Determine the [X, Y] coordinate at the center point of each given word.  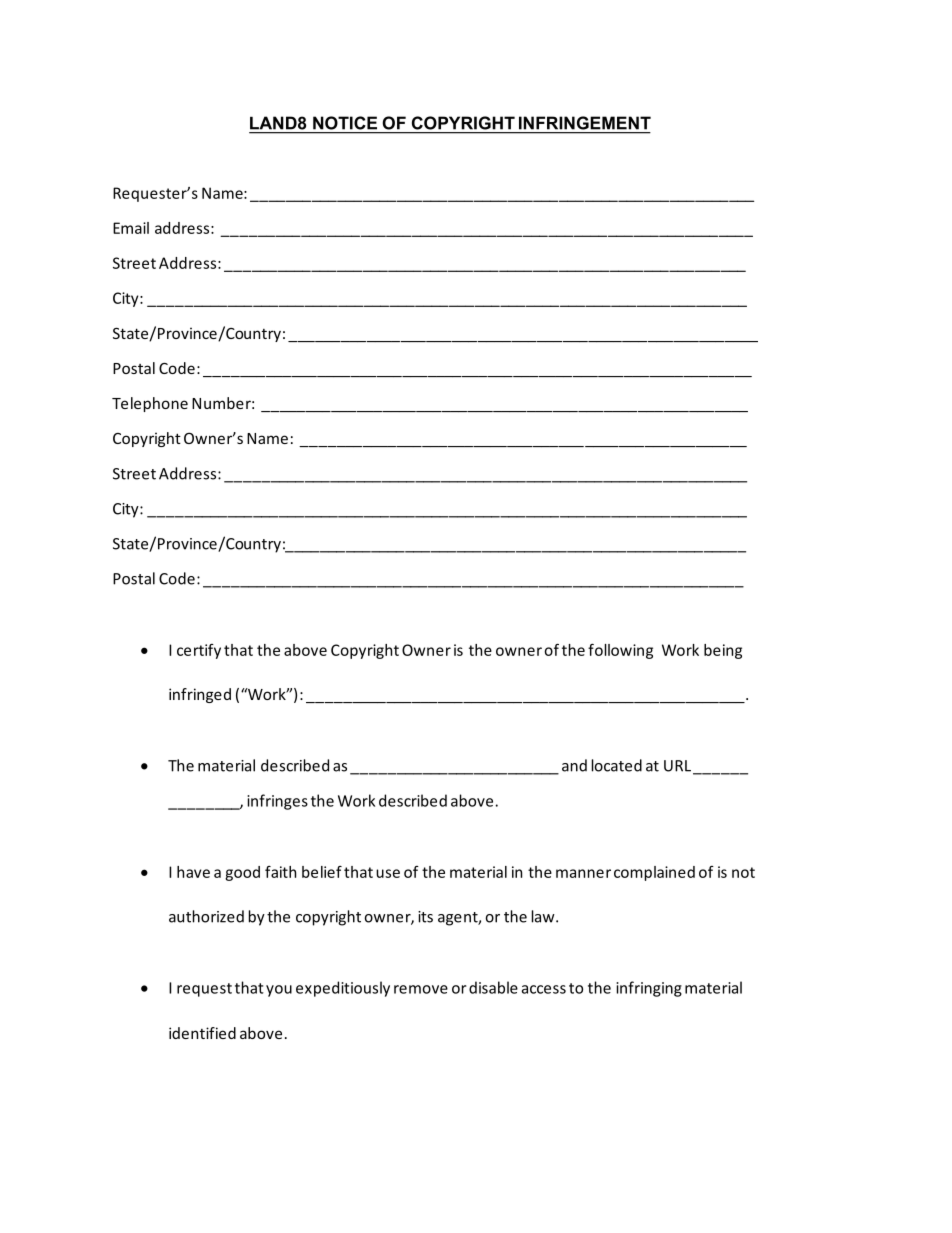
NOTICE [345, 123]
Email [131, 228]
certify [199, 651]
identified [202, 1033]
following [620, 651]
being [723, 651]
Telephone [150, 404]
